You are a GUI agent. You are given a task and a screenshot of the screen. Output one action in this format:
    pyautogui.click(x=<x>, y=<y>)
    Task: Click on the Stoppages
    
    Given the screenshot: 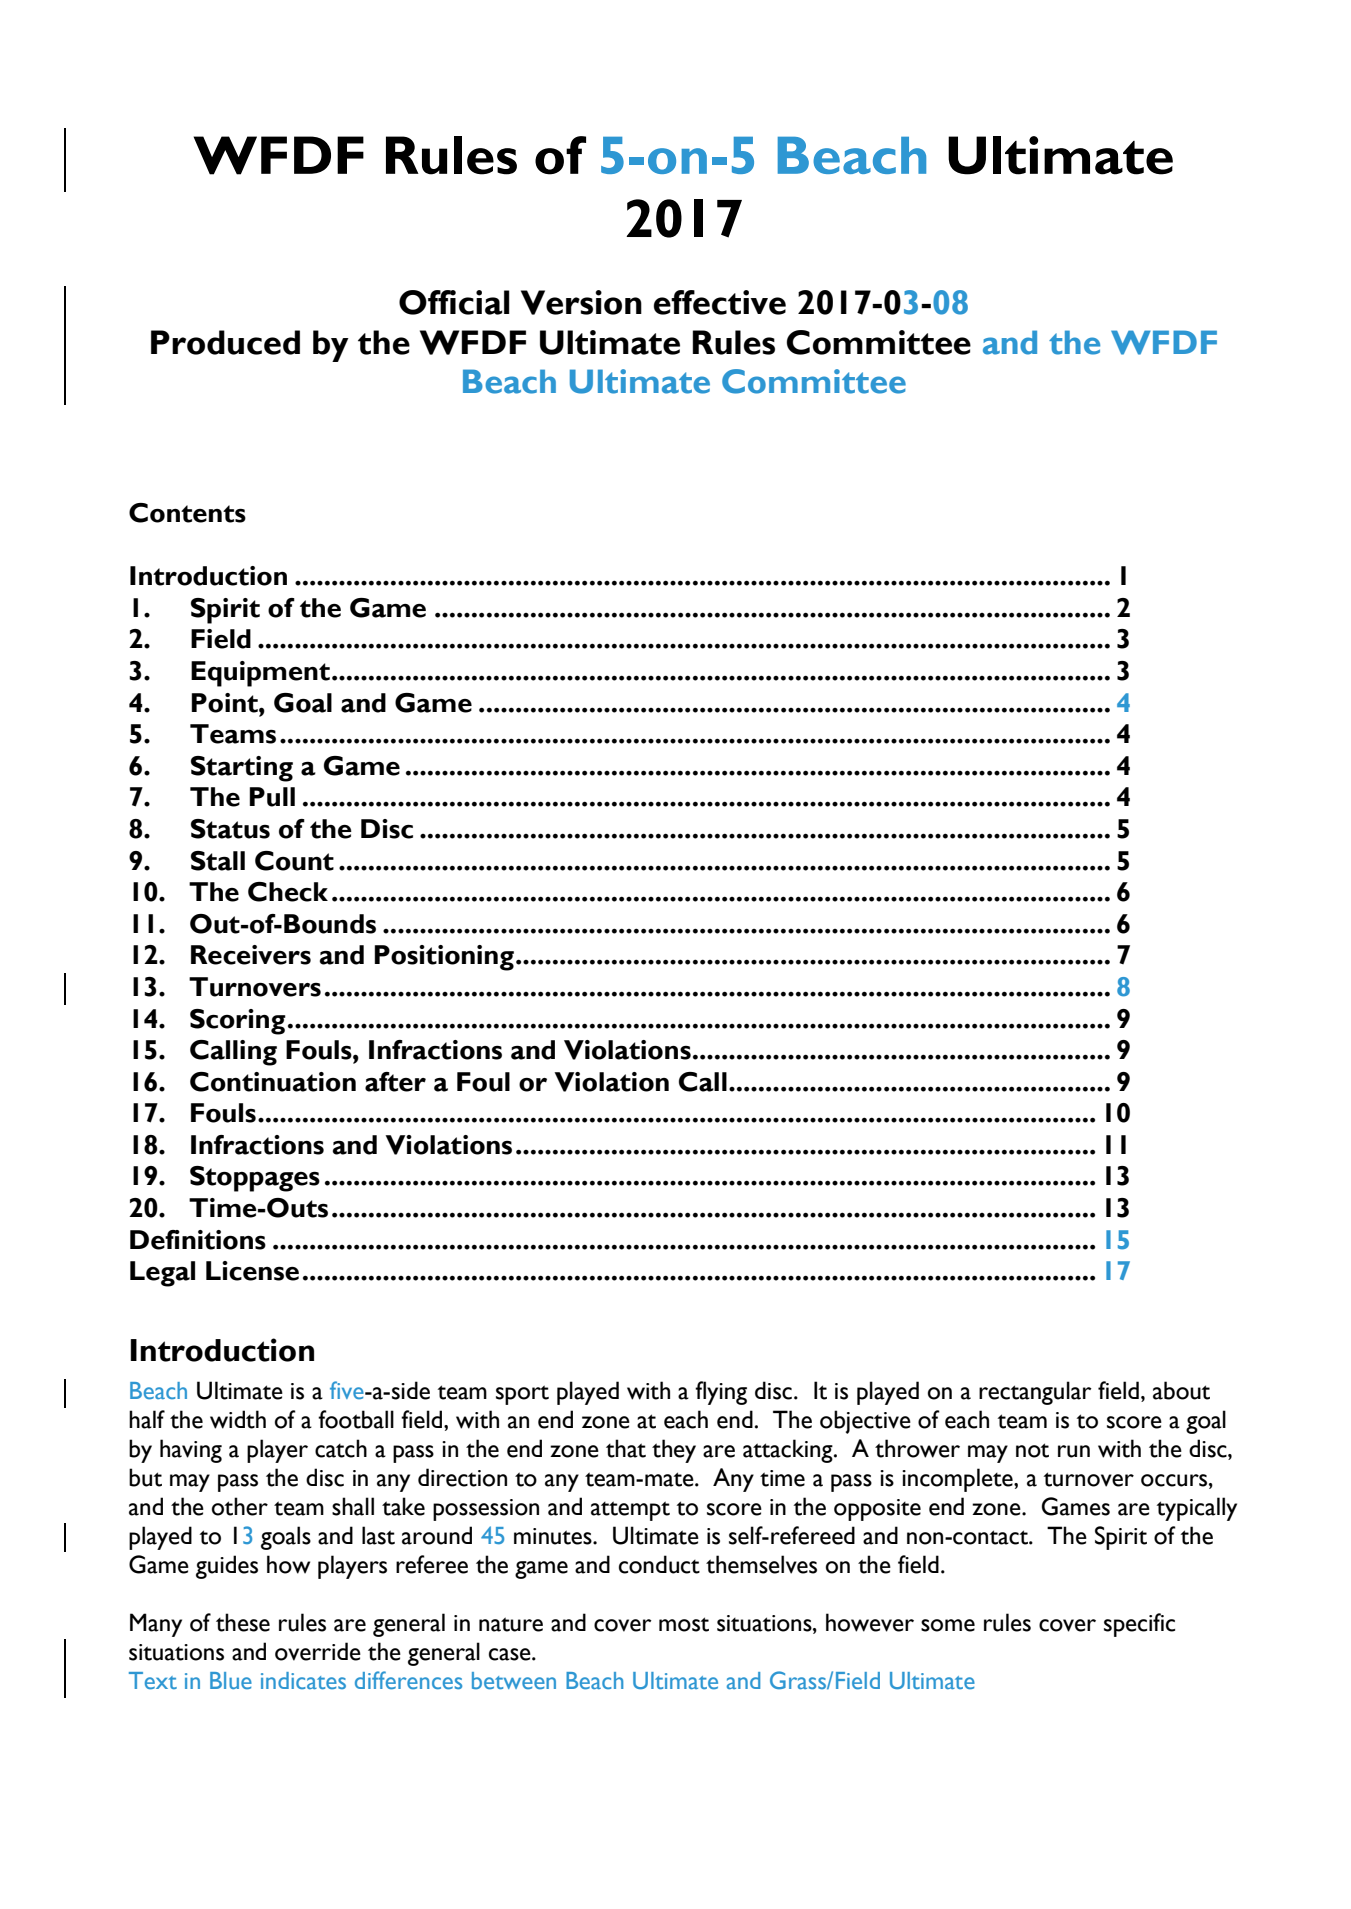 What is the action you would take?
    pyautogui.click(x=255, y=1179)
